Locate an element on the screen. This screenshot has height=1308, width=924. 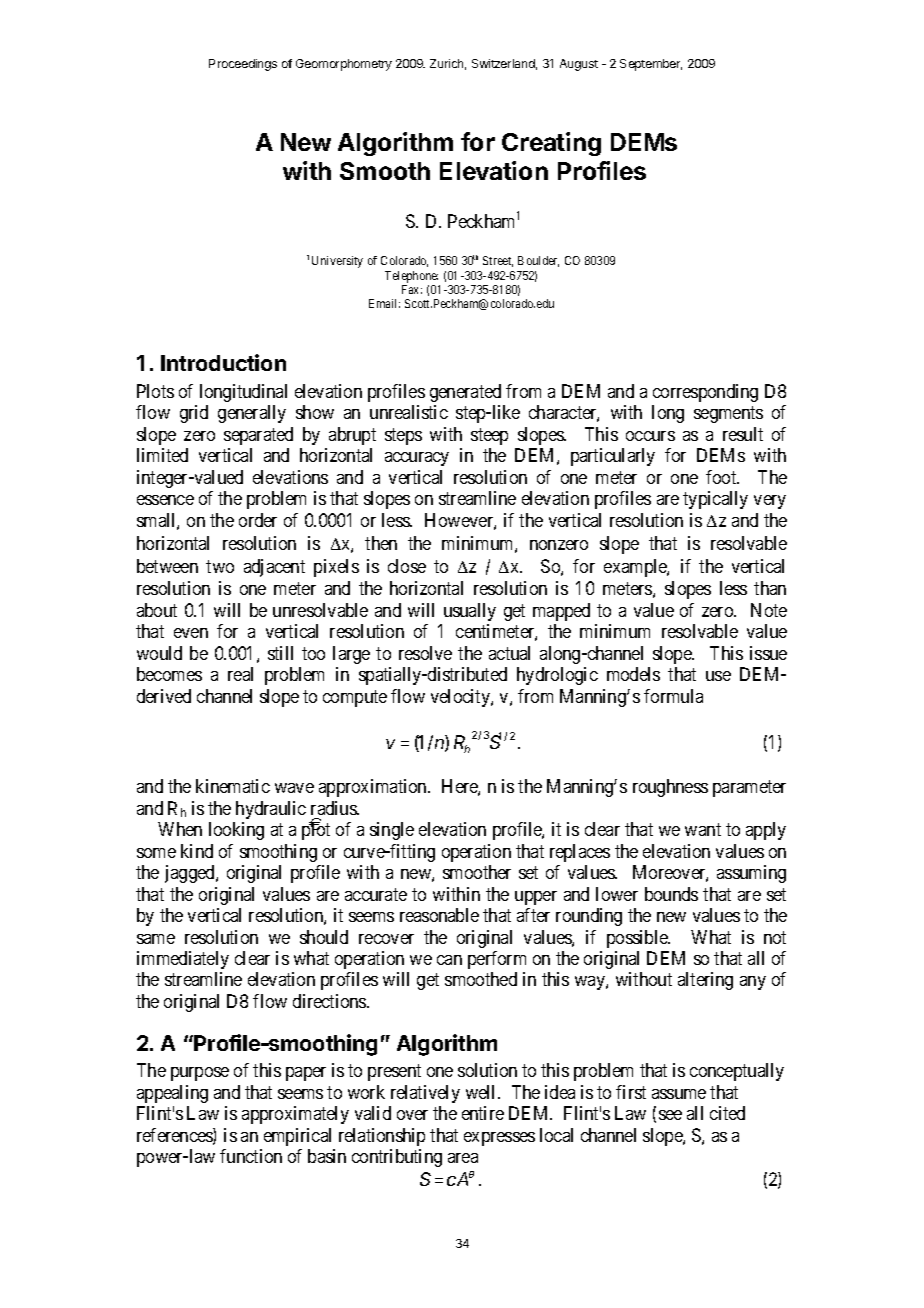
Creating is located at coordinates (551, 144).
